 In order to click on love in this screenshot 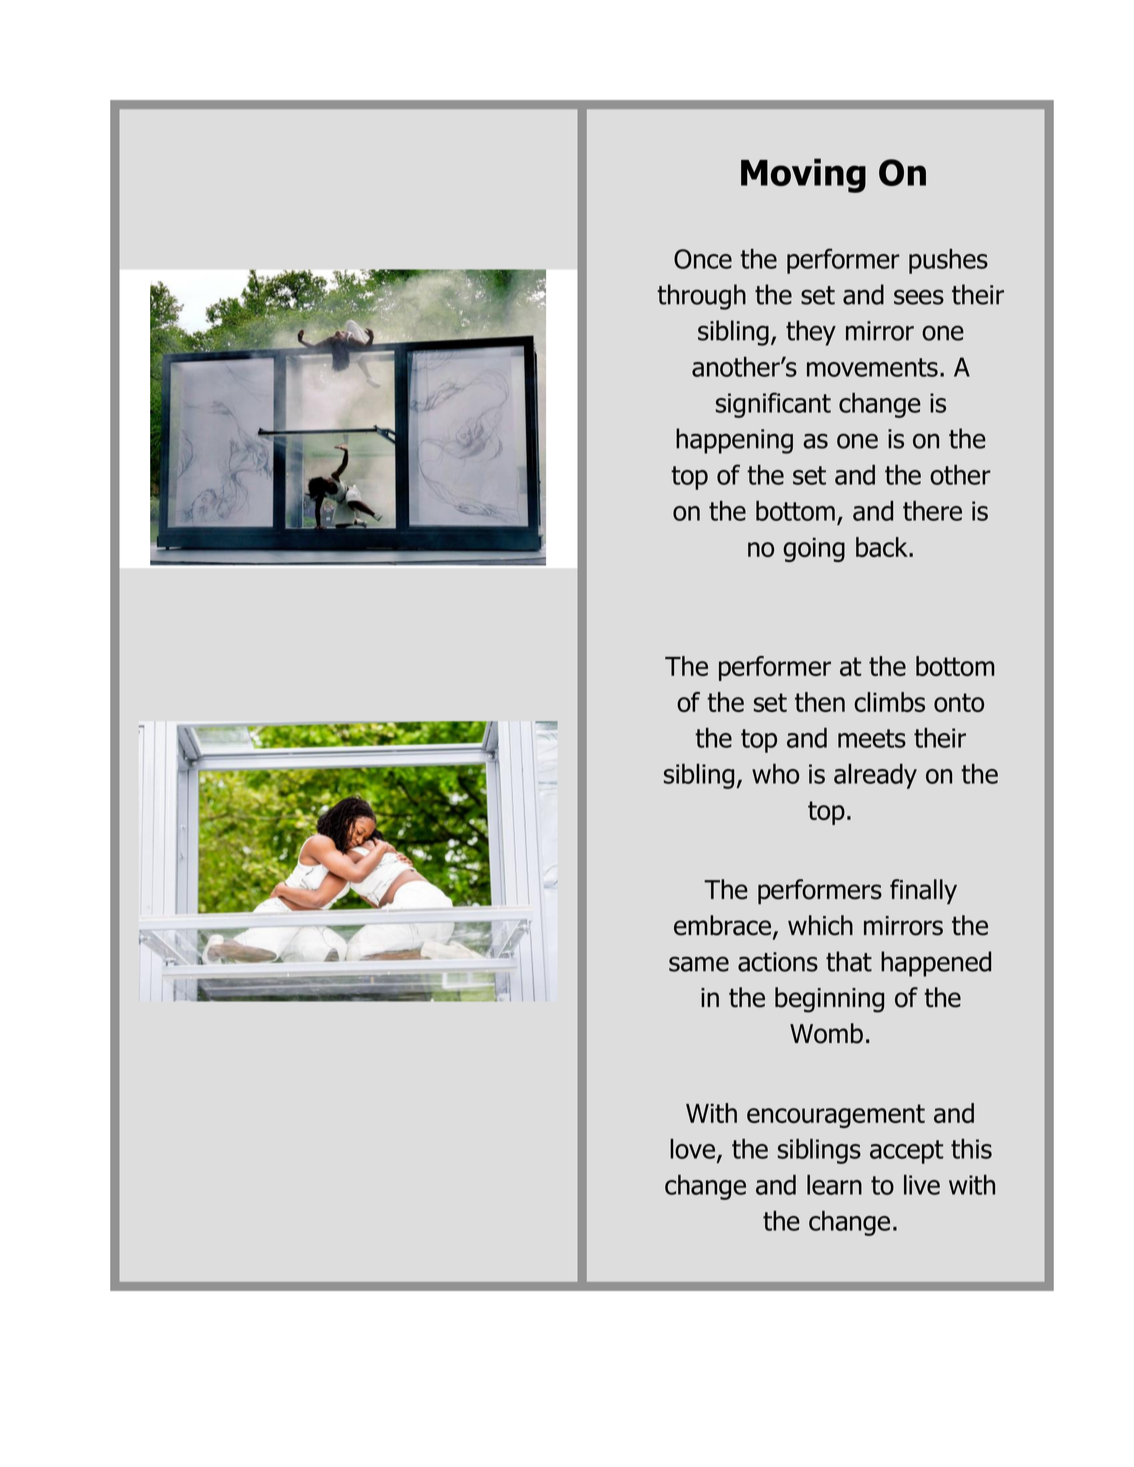, I will do `click(692, 1148)`.
